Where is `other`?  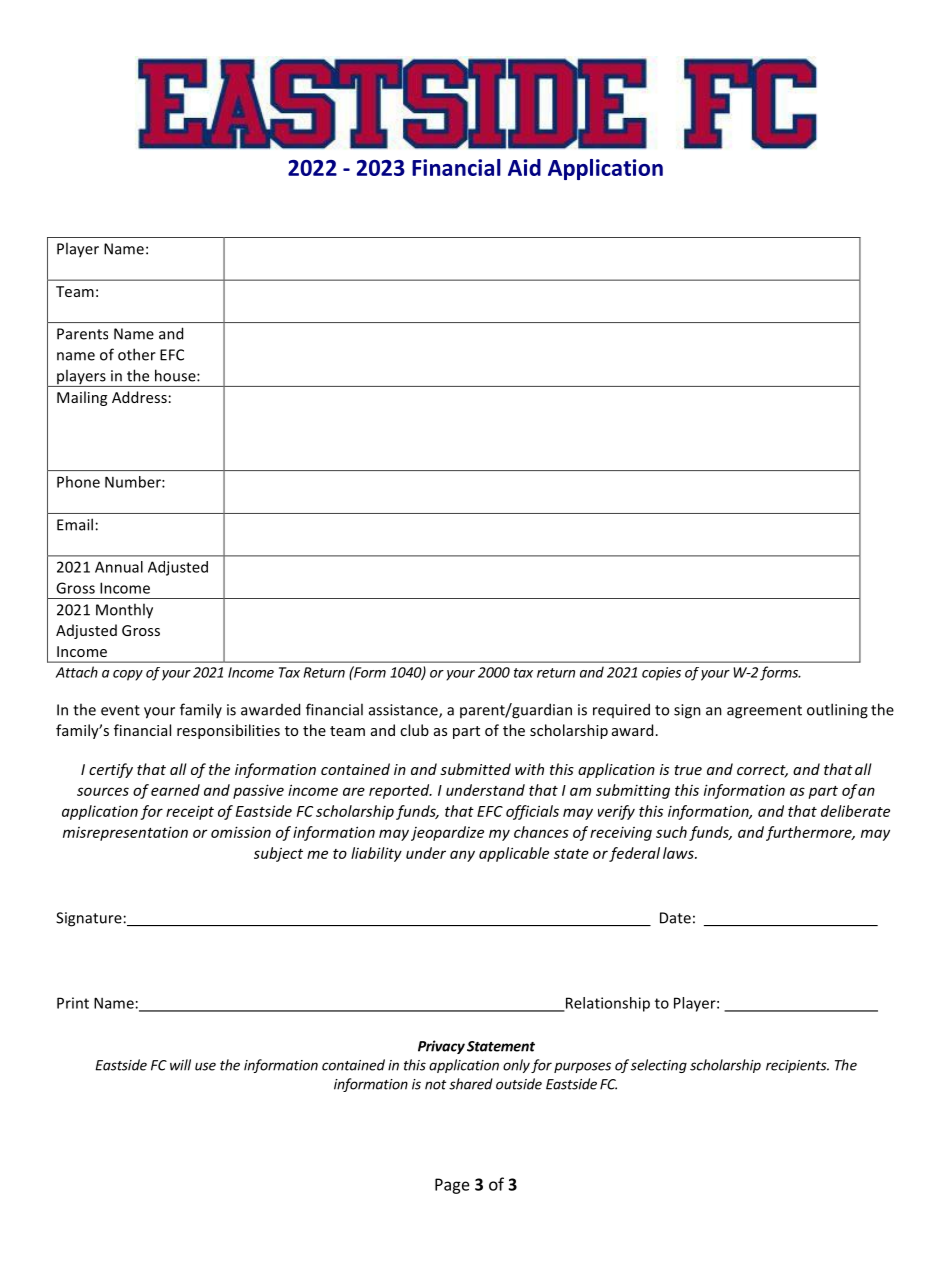
other is located at coordinates (137, 354).
